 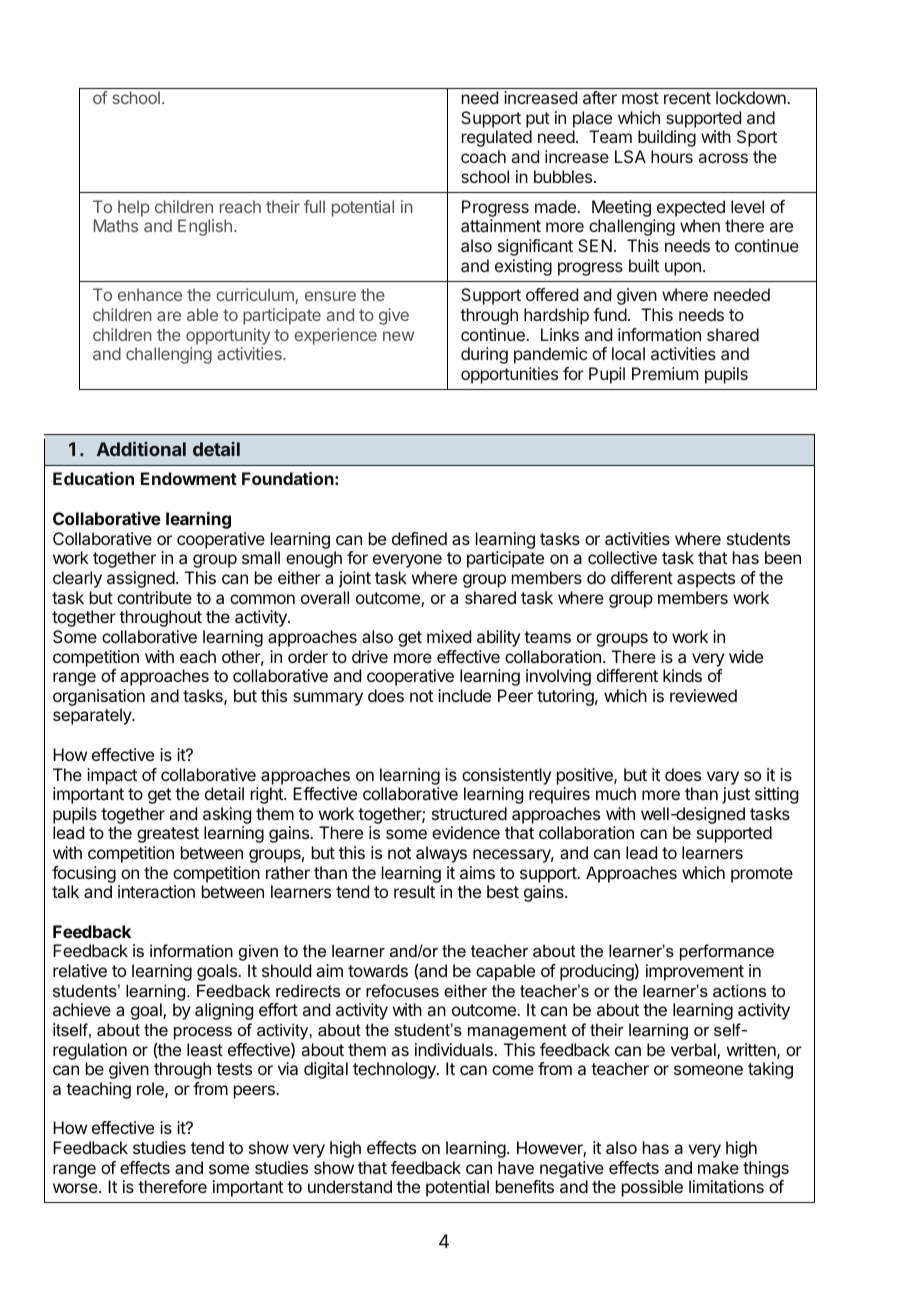 What do you see at coordinates (156, 891) in the image?
I see `interaction` at bounding box center [156, 891].
